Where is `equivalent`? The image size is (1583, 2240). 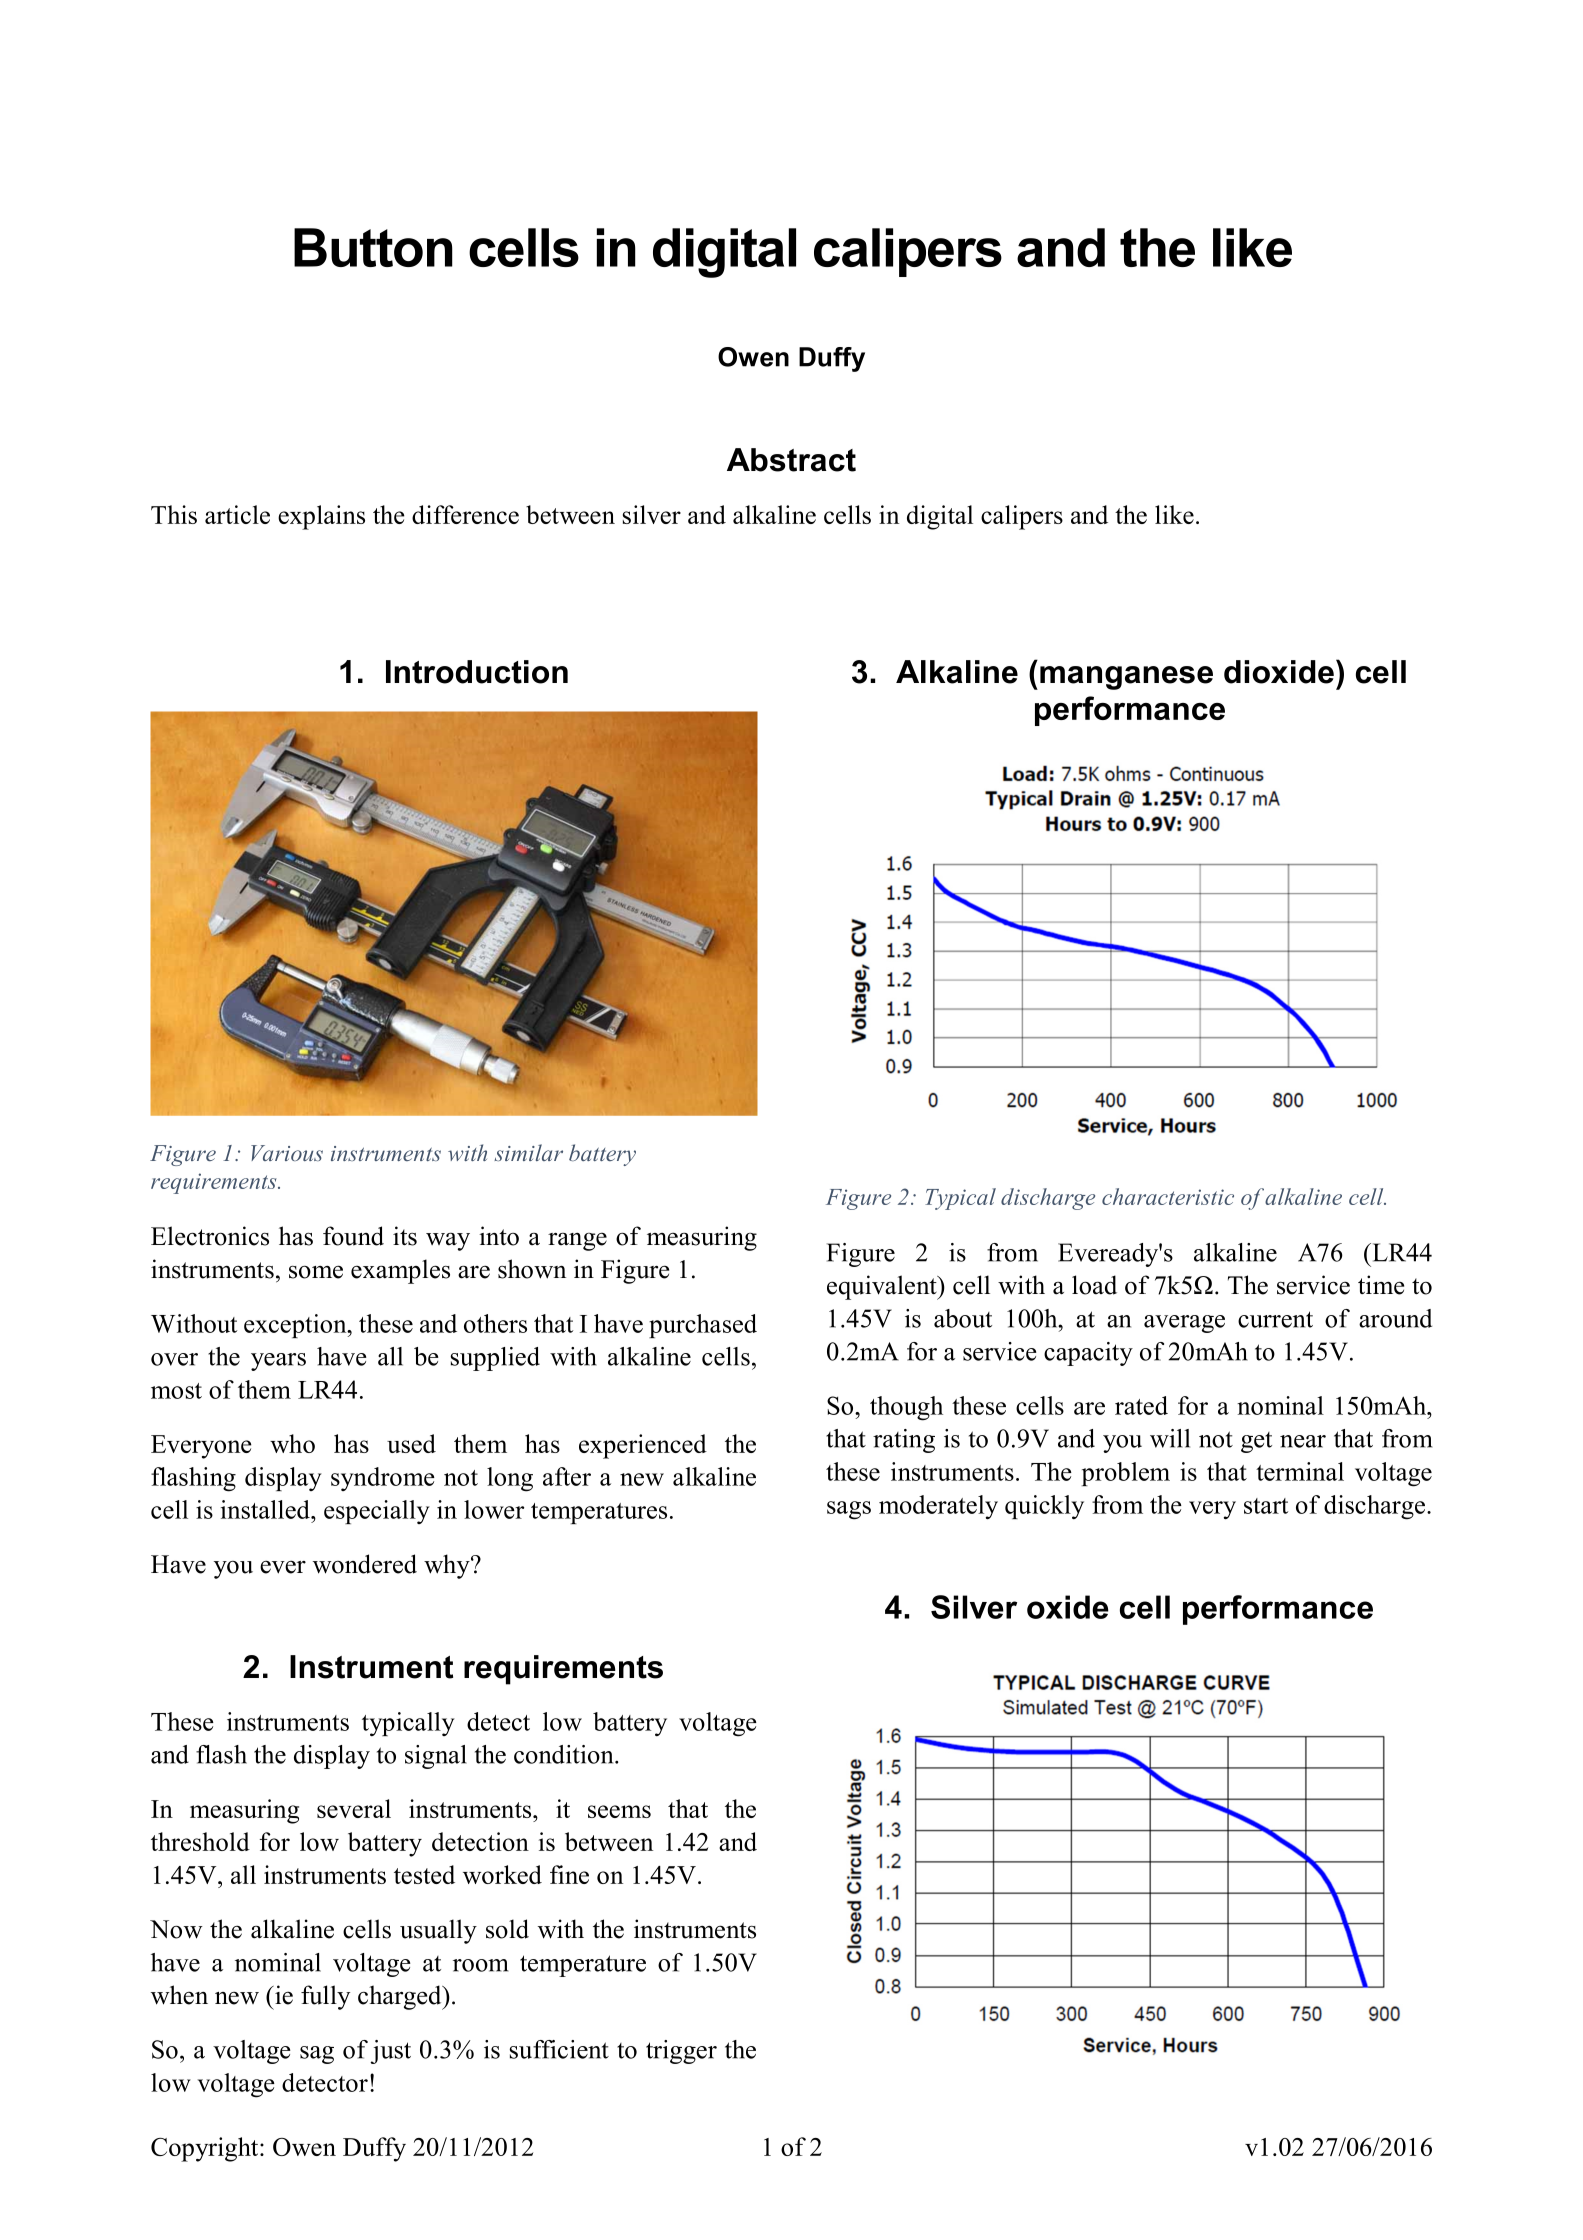 equivalent is located at coordinates (883, 1287).
